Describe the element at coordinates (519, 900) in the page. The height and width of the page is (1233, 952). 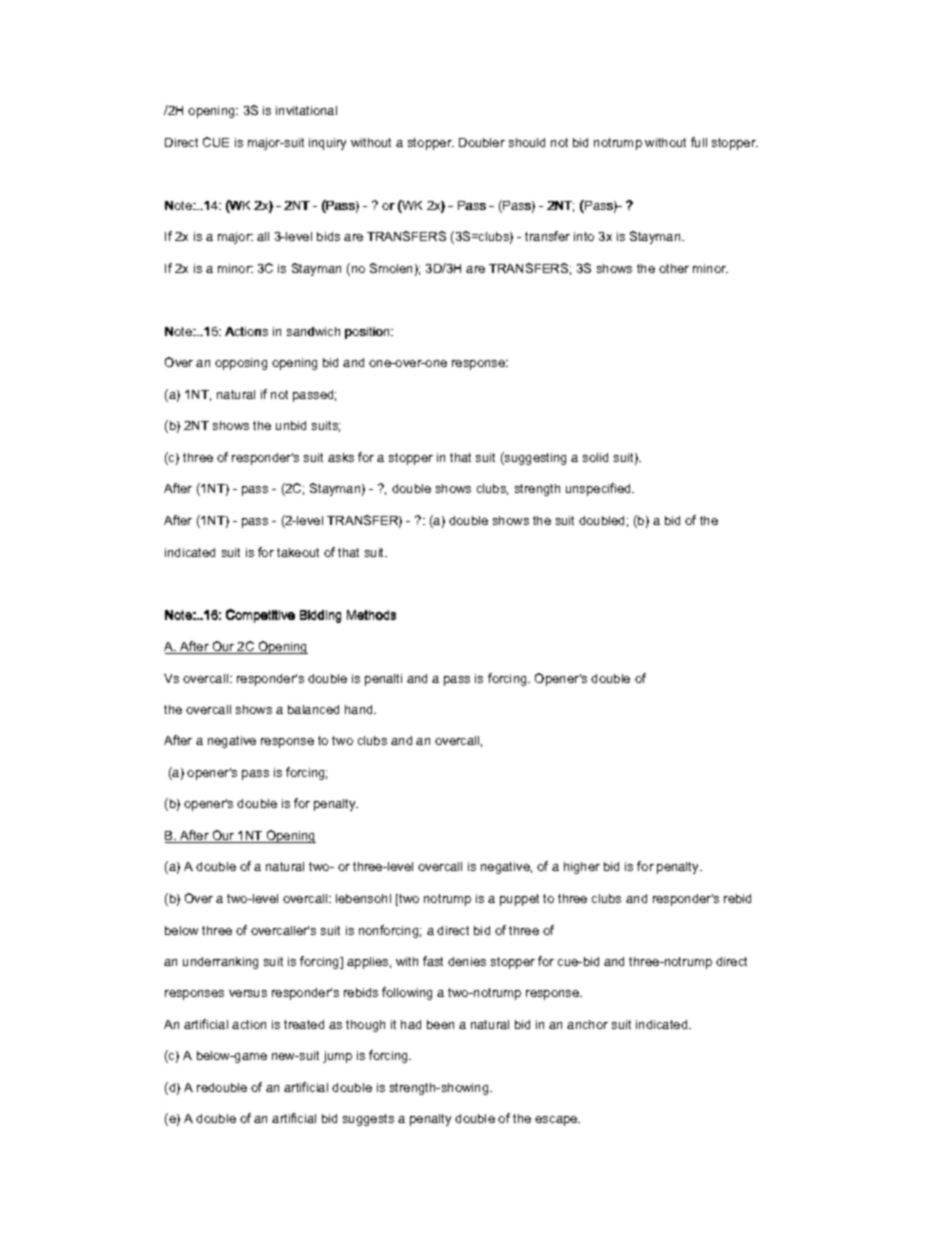
I see `puppet` at that location.
